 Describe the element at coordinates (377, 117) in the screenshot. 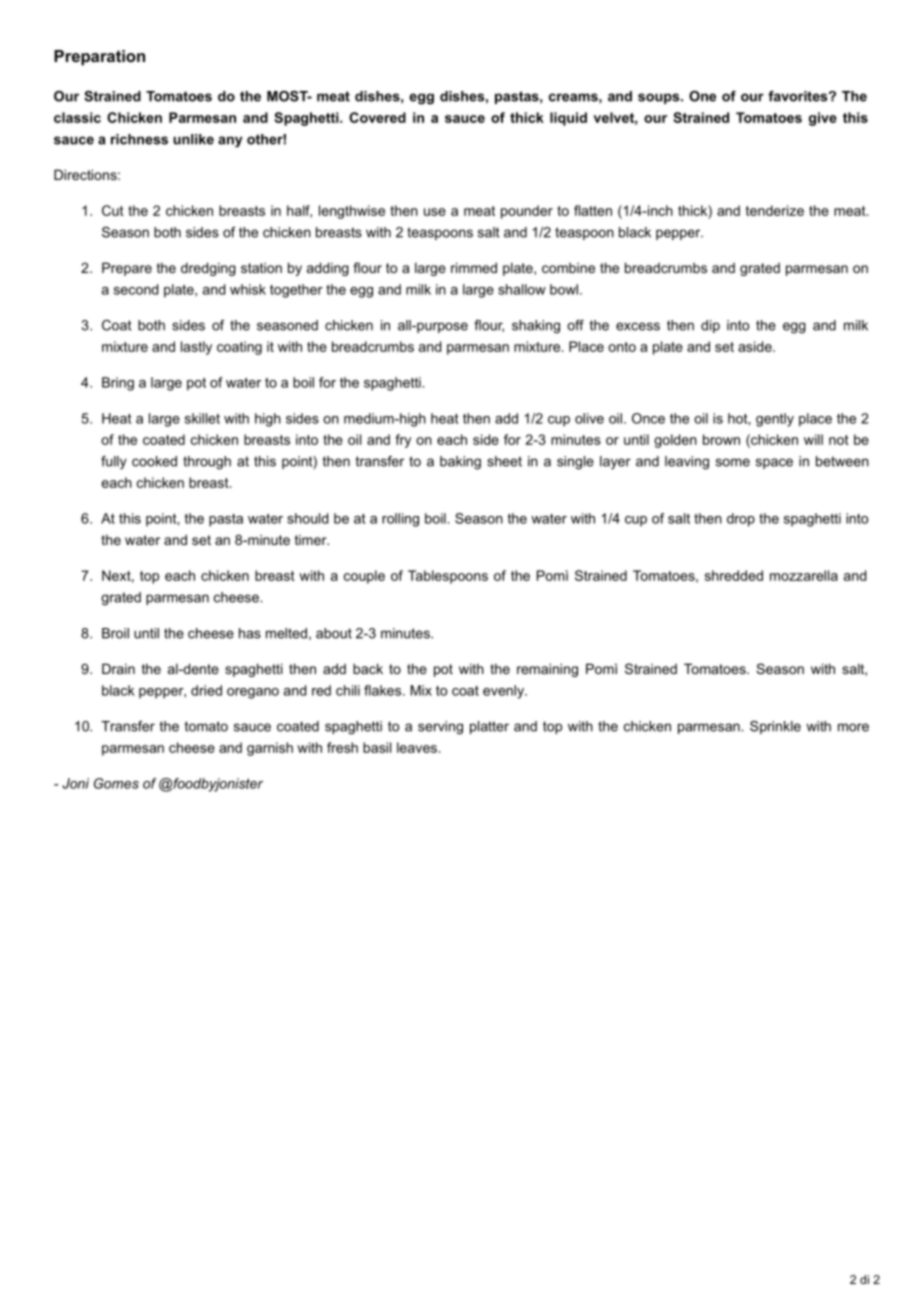

I see `Covered` at that location.
